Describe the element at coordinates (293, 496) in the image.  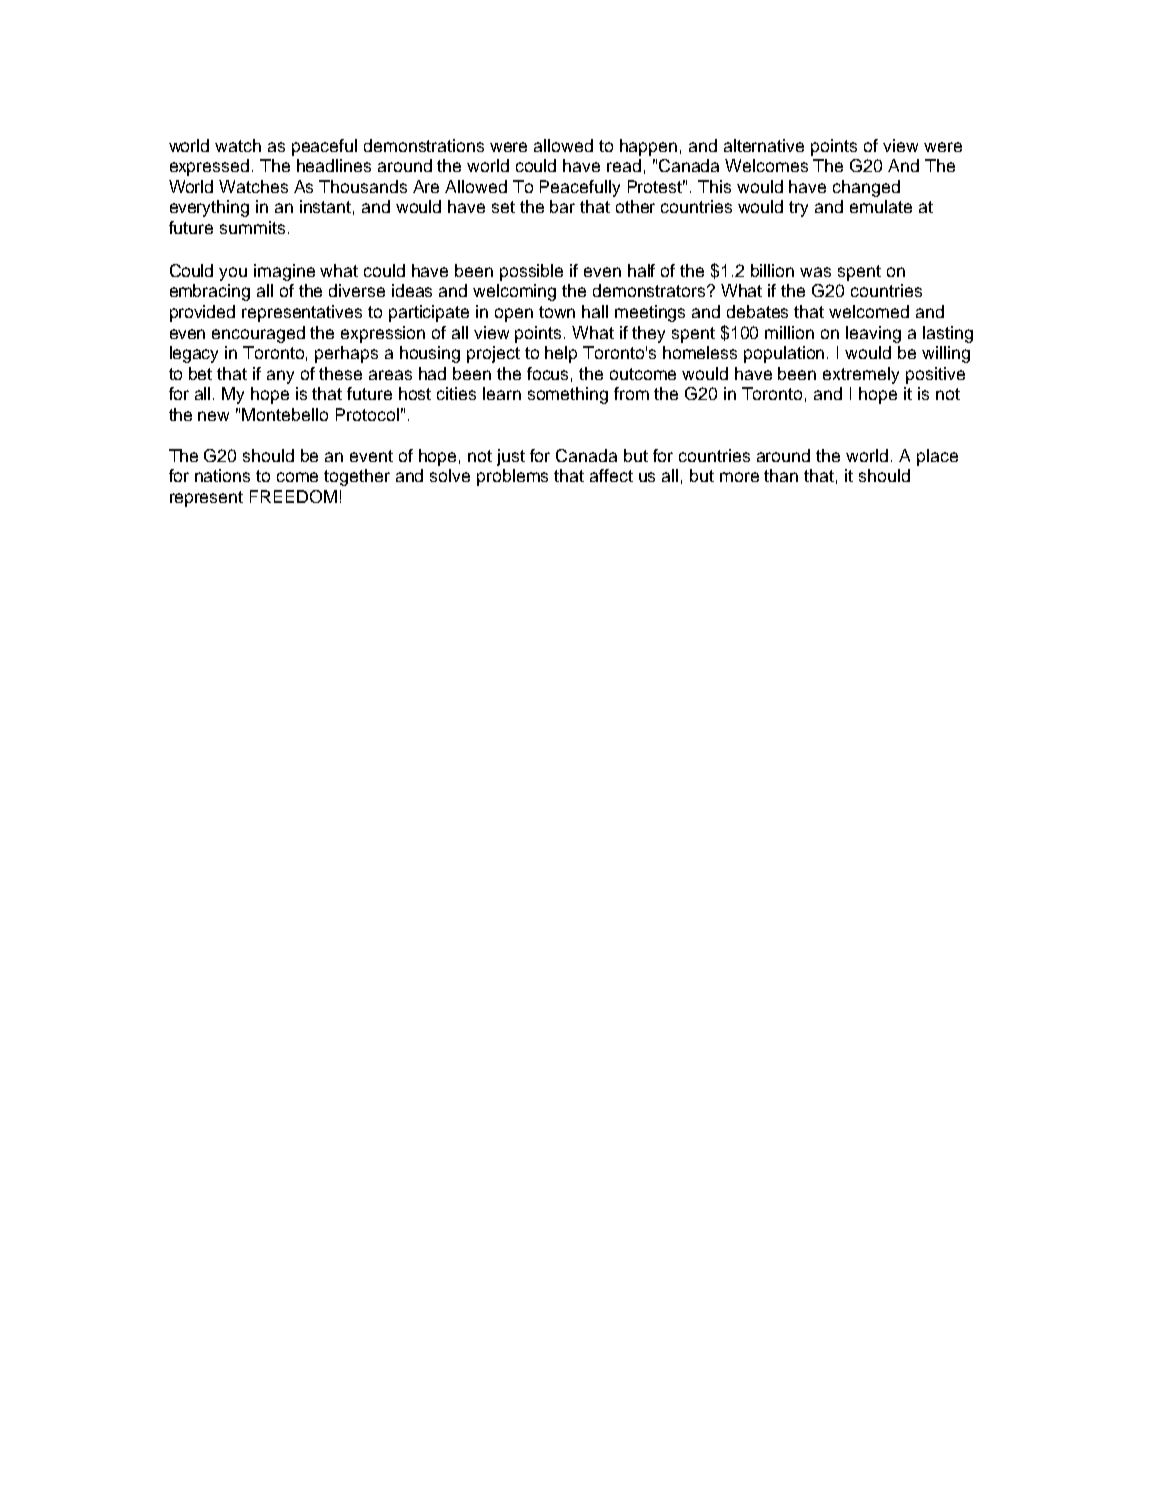
I see `FREEDOM` at that location.
